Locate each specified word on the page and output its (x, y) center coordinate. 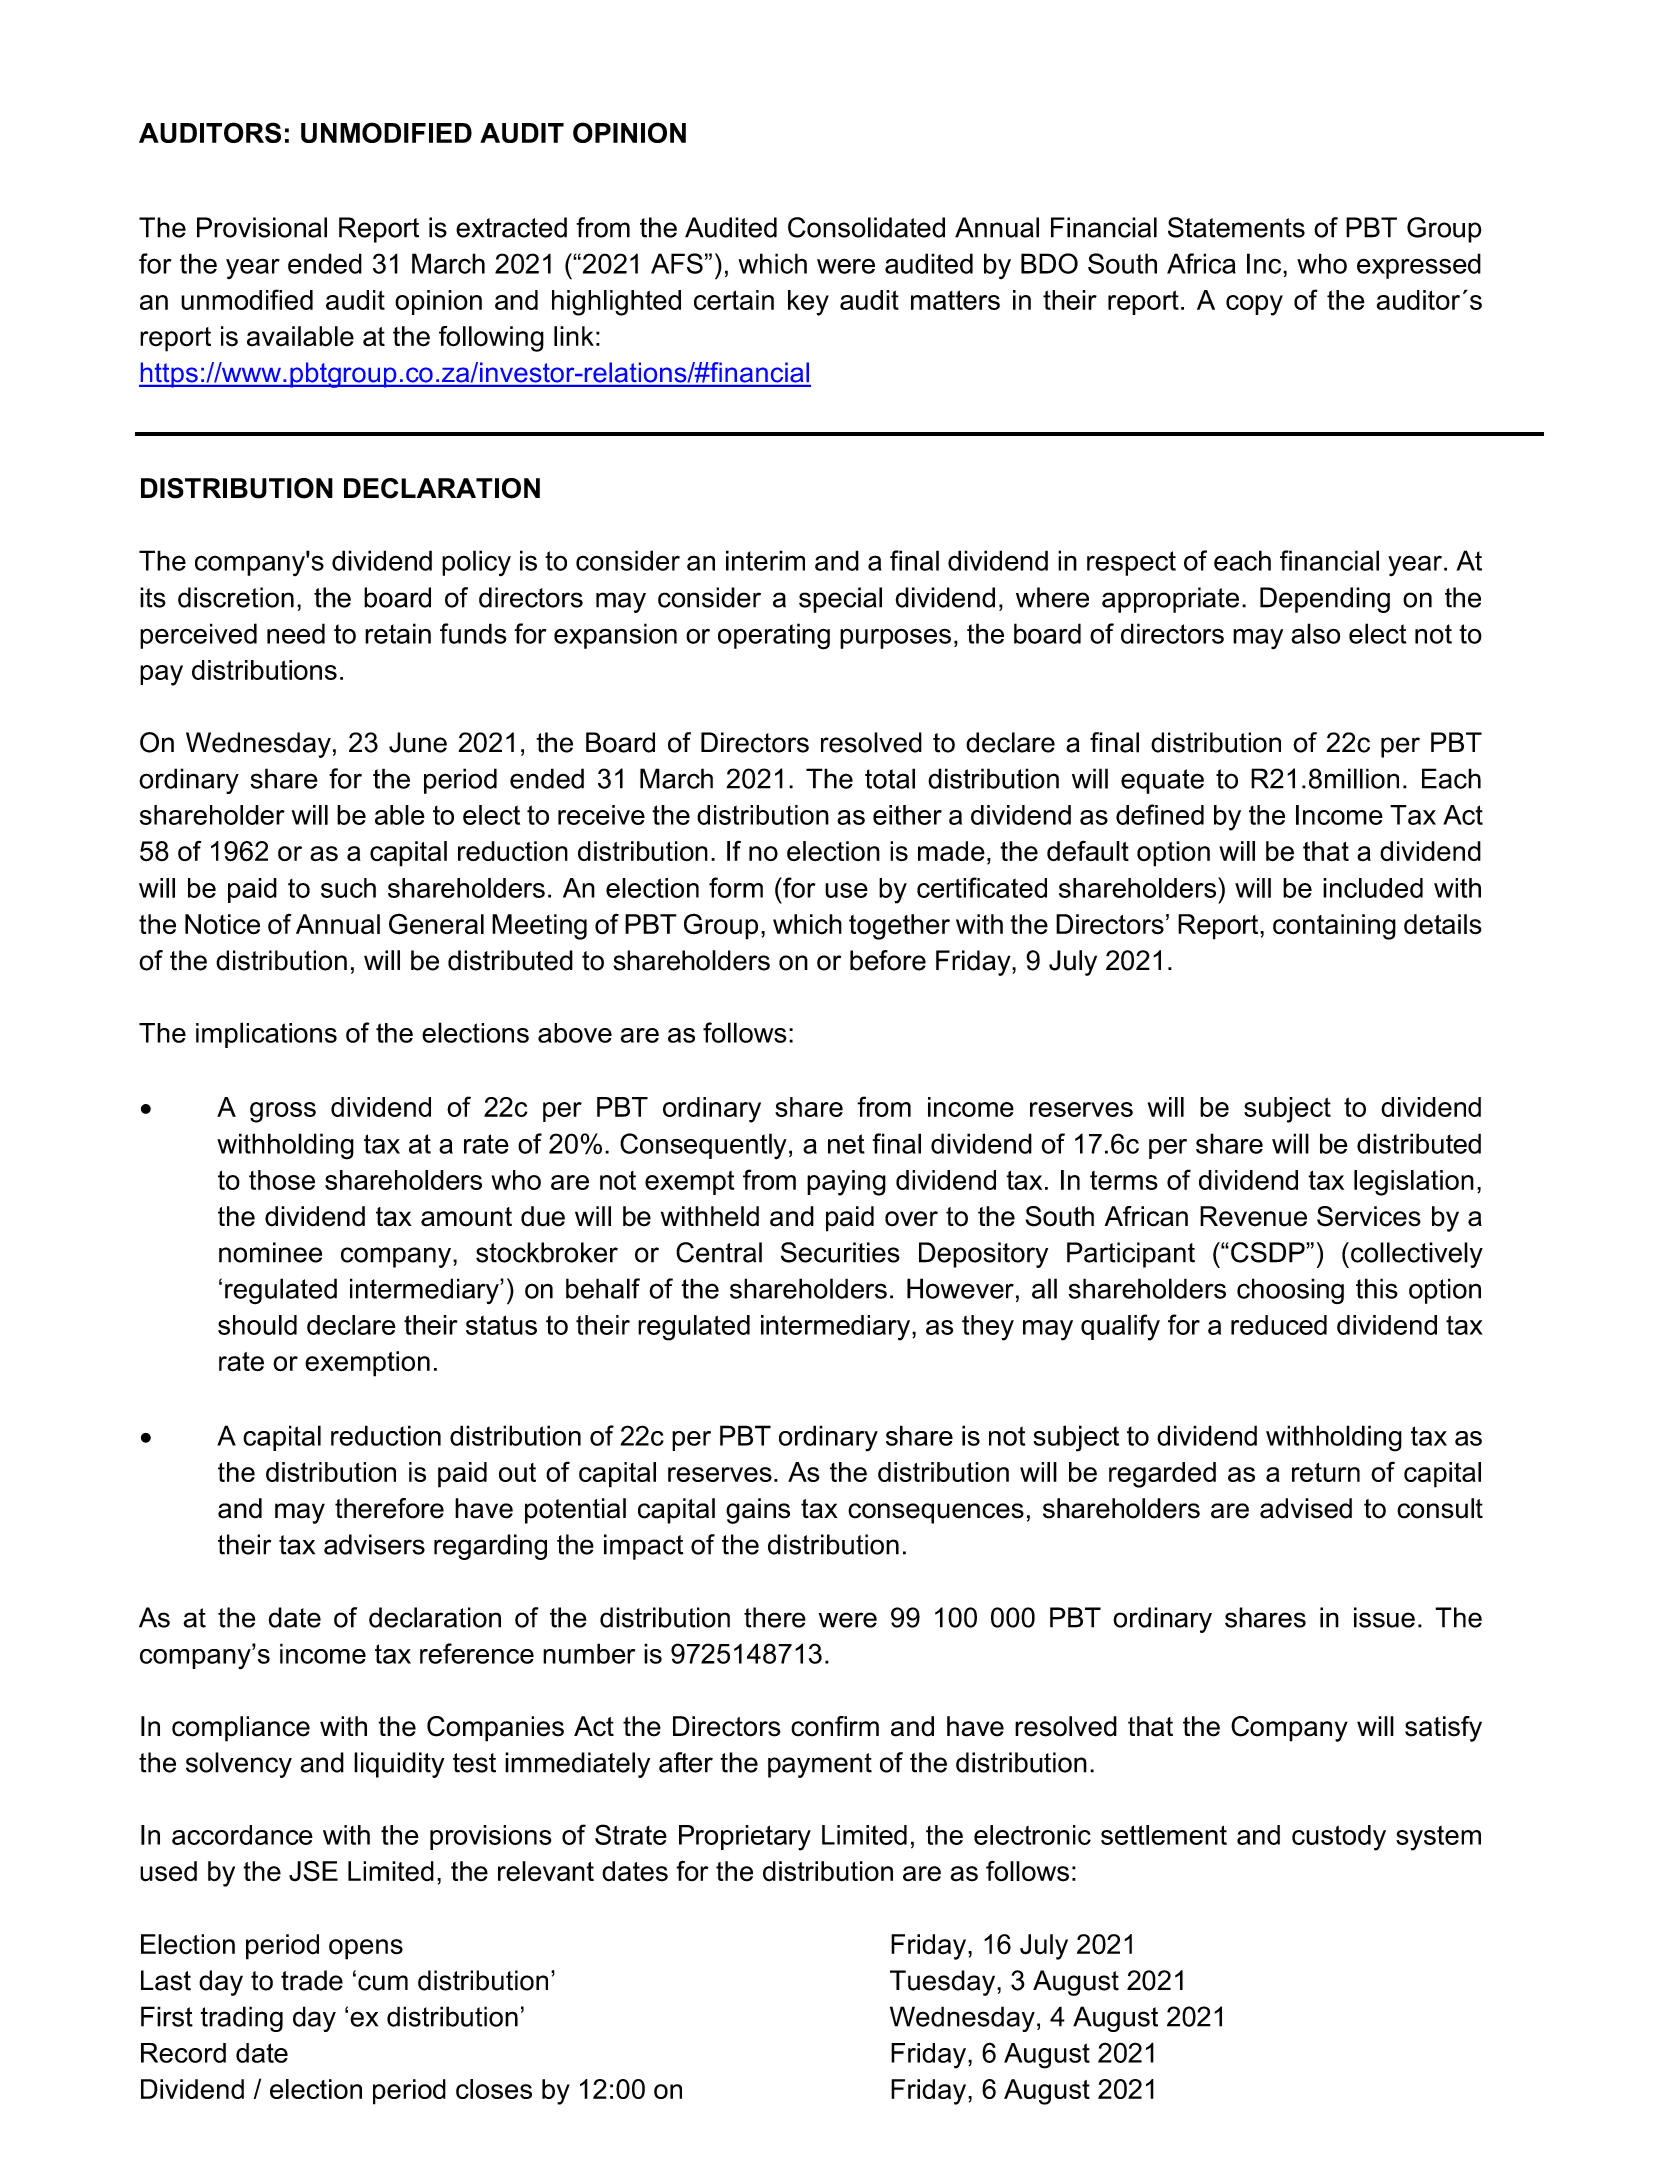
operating (774, 636)
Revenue (1253, 1216)
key (808, 303)
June (418, 742)
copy (1254, 305)
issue (1384, 1617)
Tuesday (944, 1983)
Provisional (262, 227)
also (1315, 633)
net (846, 1144)
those (282, 1180)
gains (758, 1511)
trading (242, 2019)
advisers (374, 1544)
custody (1339, 1838)
